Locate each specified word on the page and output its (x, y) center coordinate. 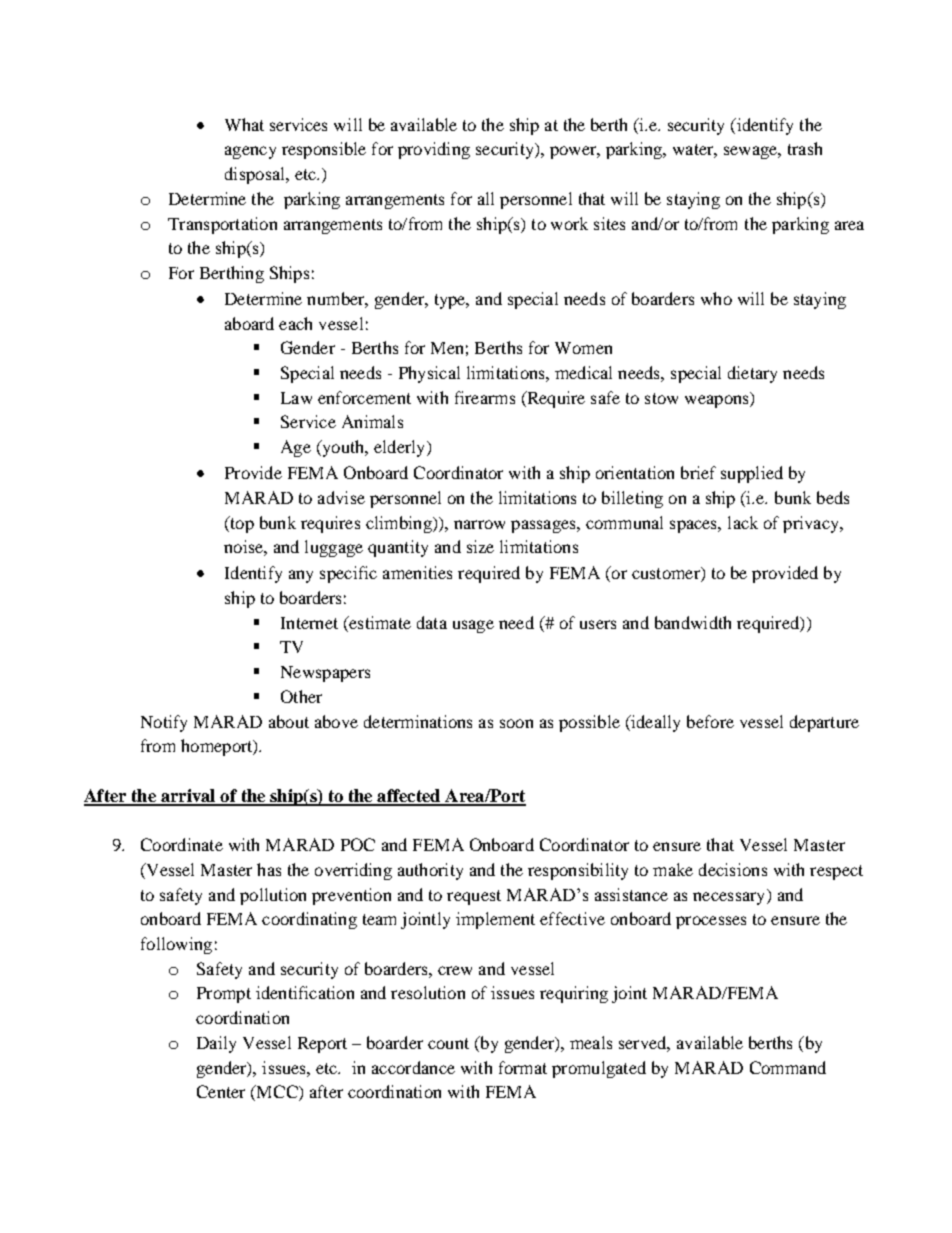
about (289, 721)
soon (516, 723)
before (710, 721)
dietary (752, 374)
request (474, 897)
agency (250, 152)
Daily (216, 1044)
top (241, 524)
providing (434, 150)
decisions (733, 869)
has (269, 869)
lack (743, 522)
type (451, 301)
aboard (249, 323)
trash (805, 148)
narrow (479, 524)
